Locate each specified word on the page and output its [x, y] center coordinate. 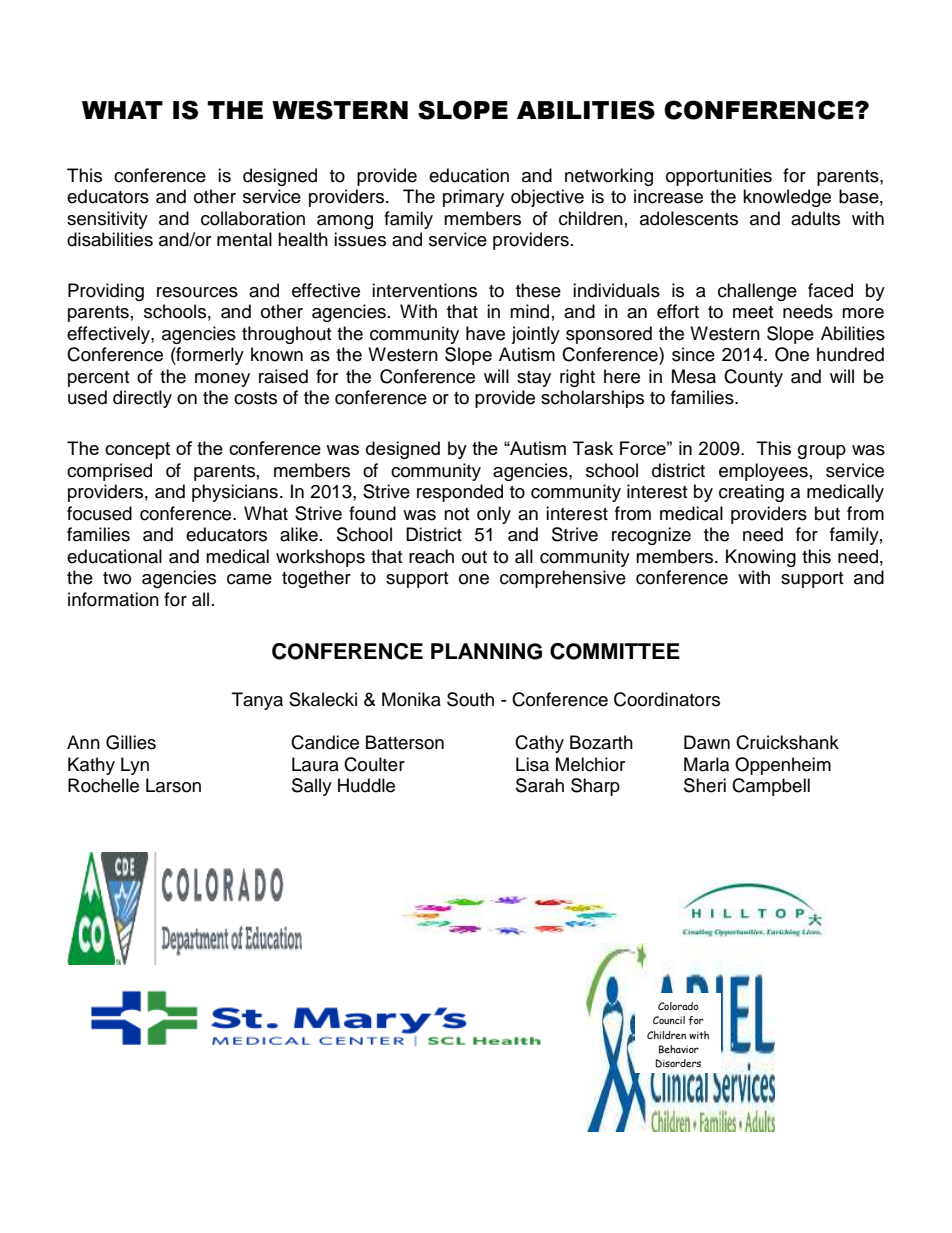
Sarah [540, 785]
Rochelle [103, 785]
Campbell [771, 787]
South [470, 699]
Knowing [761, 558]
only [494, 515]
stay [534, 379]
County [753, 378]
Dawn [707, 742]
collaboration [253, 218]
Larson [173, 785]
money [222, 380]
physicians [235, 493]
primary [473, 198]
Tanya [257, 701]
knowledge [787, 198]
